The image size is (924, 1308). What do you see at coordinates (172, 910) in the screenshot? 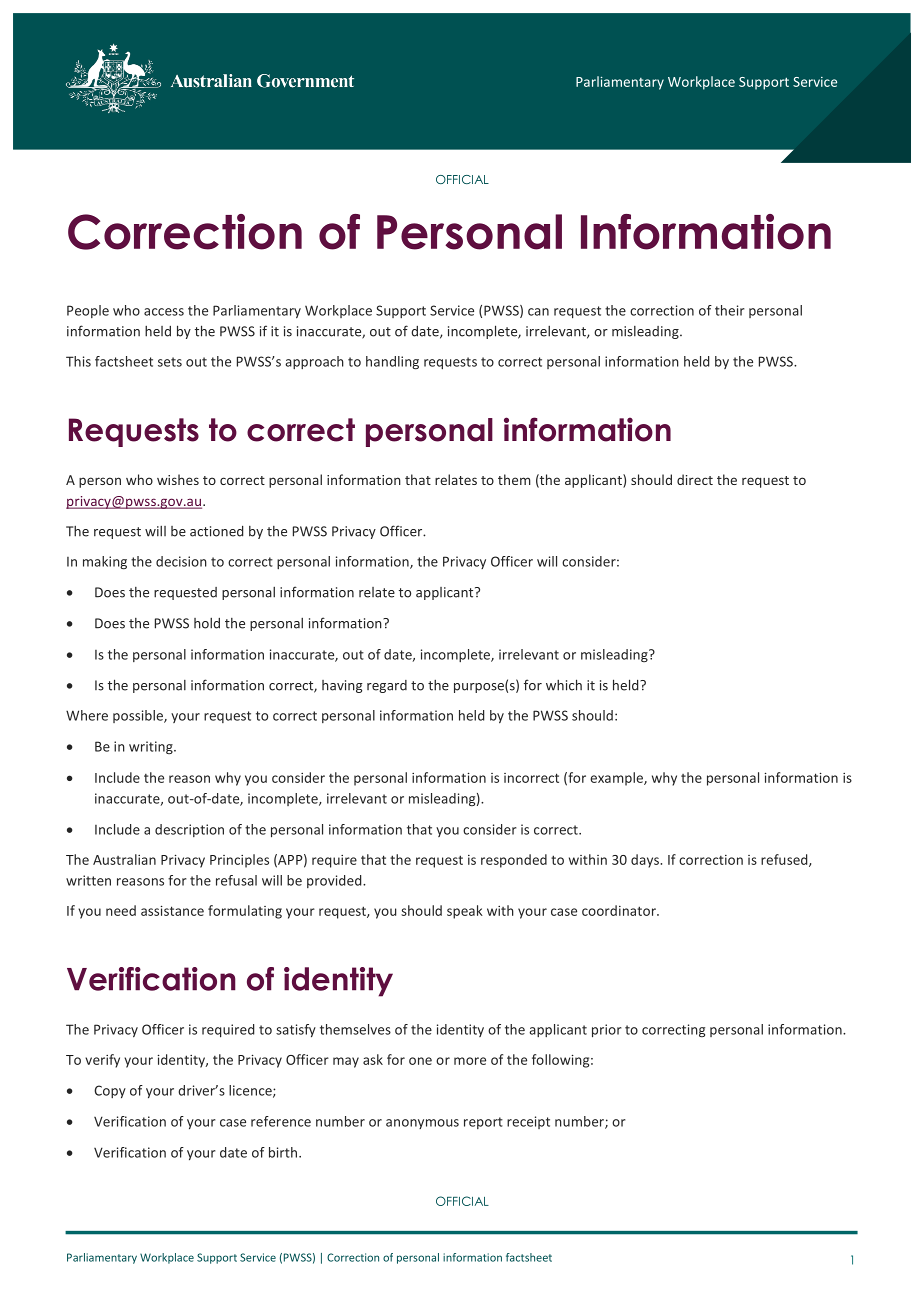
I see `assistance` at bounding box center [172, 910].
